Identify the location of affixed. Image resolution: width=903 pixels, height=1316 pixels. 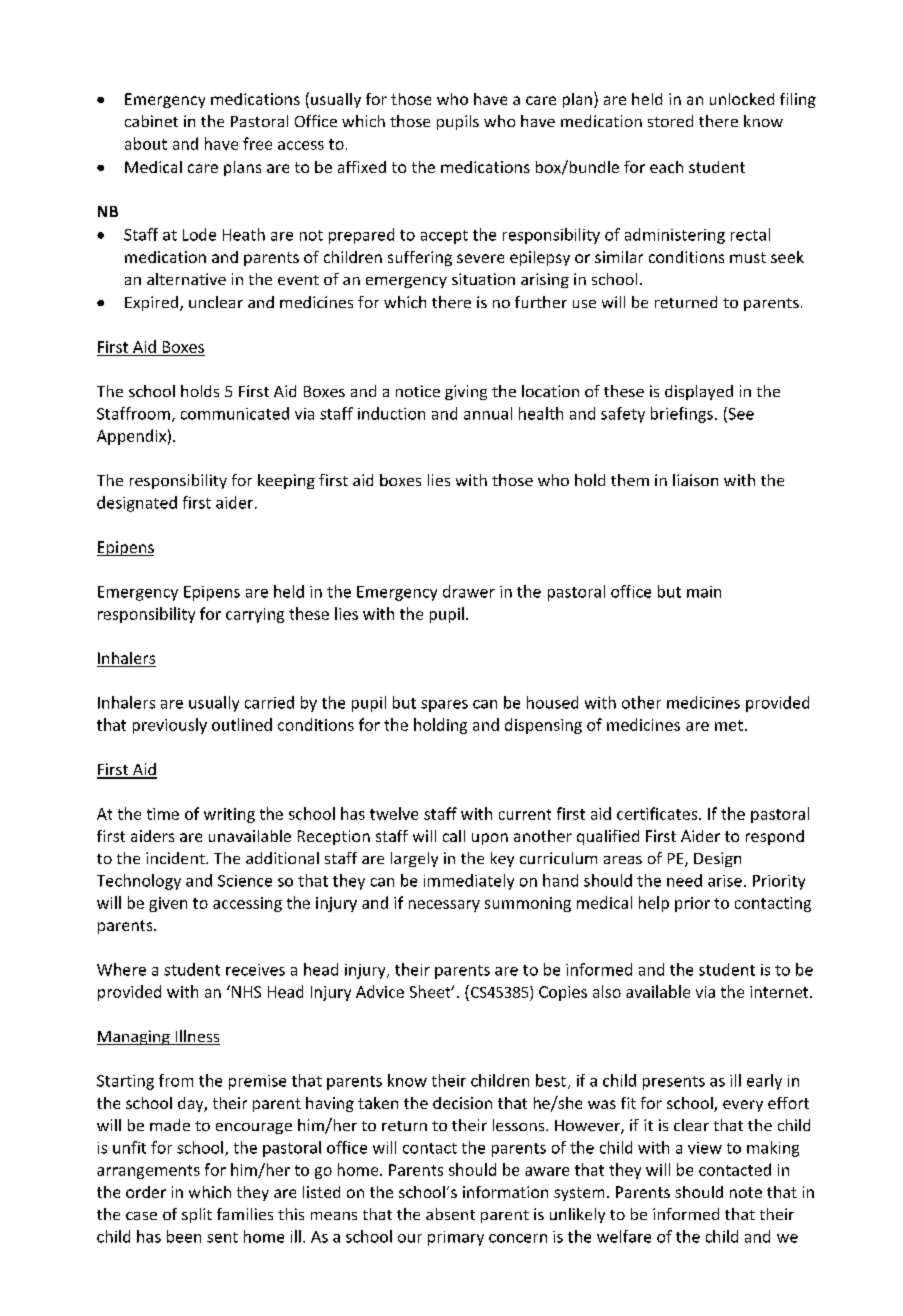
(362, 167).
